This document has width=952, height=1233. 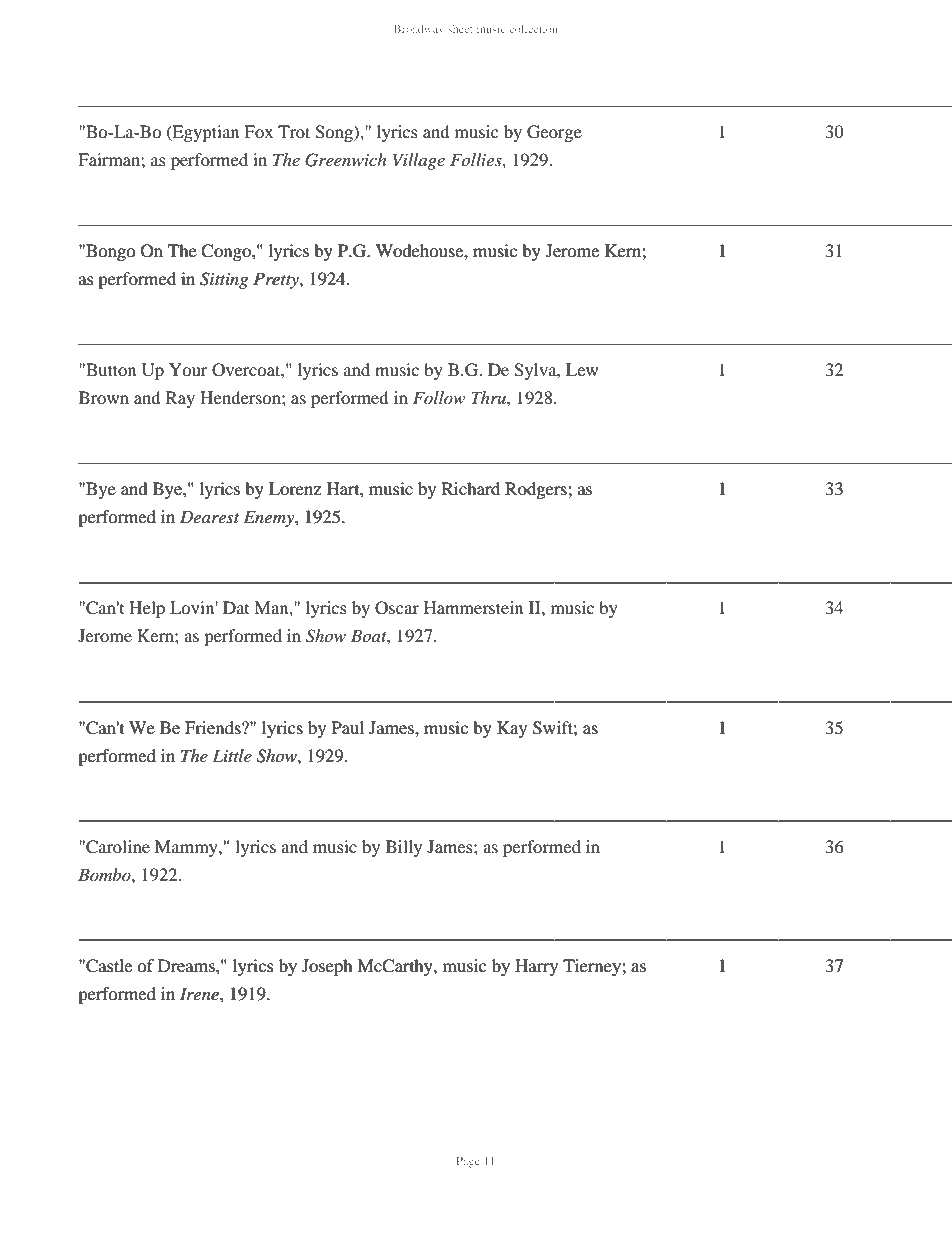 What do you see at coordinates (200, 993) in the document?
I see `Irene` at bounding box center [200, 993].
